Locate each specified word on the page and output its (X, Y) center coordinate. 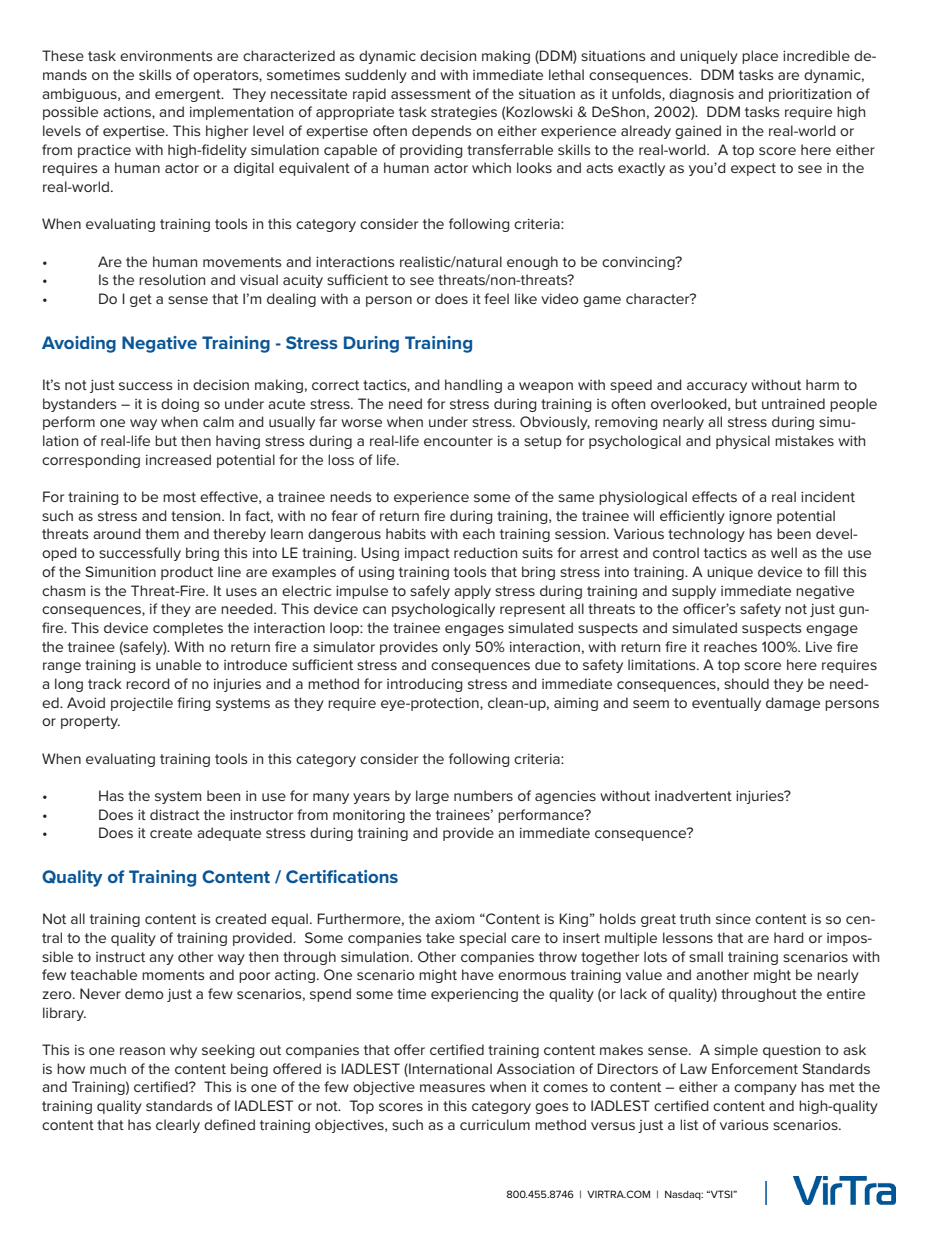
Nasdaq (684, 1195)
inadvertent (693, 795)
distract (175, 814)
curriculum (495, 1124)
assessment (431, 94)
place (760, 57)
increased (178, 459)
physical (743, 442)
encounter (458, 441)
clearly (178, 1126)
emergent (189, 95)
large (432, 797)
